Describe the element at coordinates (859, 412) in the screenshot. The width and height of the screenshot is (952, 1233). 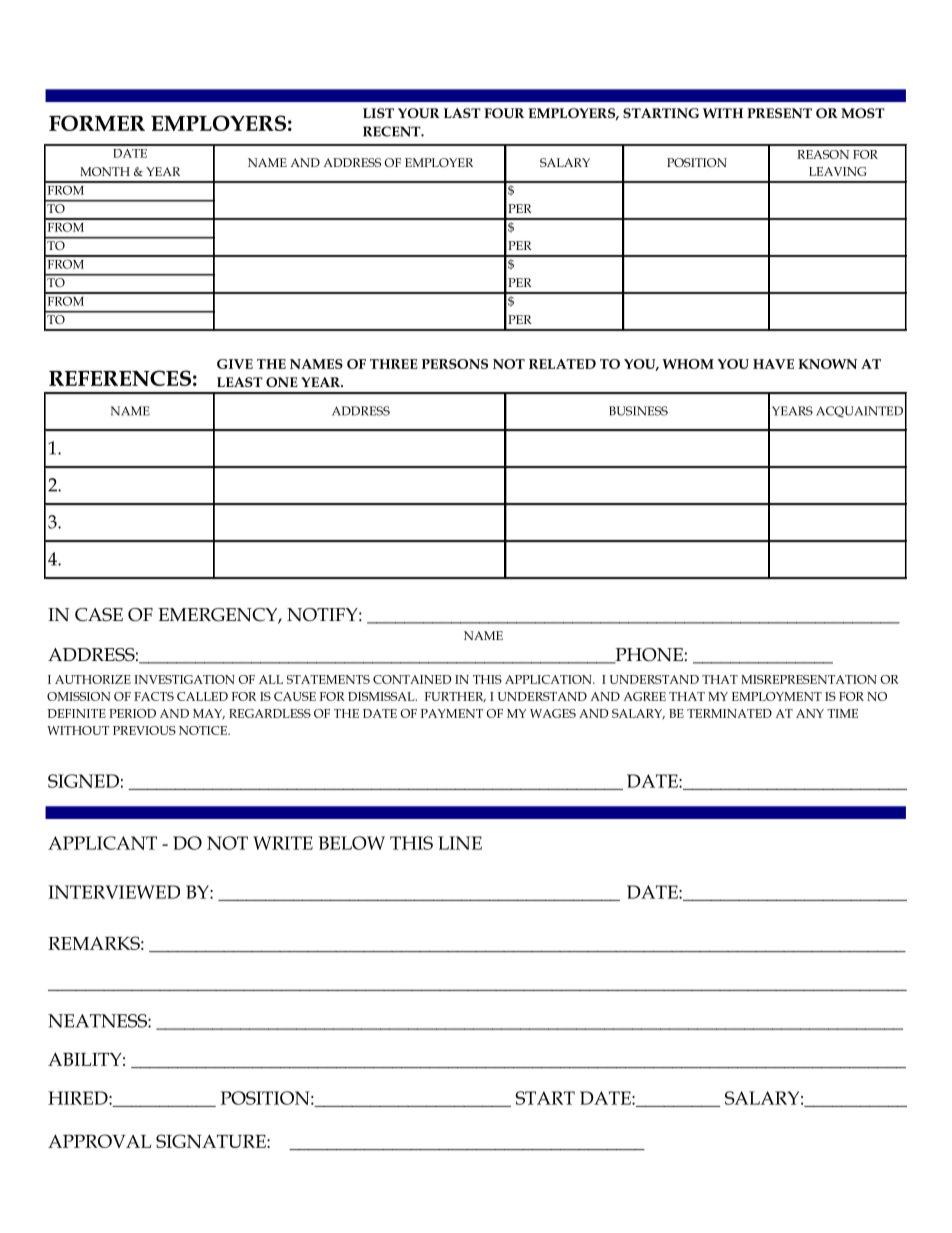
I see `ACQUAINTED` at that location.
